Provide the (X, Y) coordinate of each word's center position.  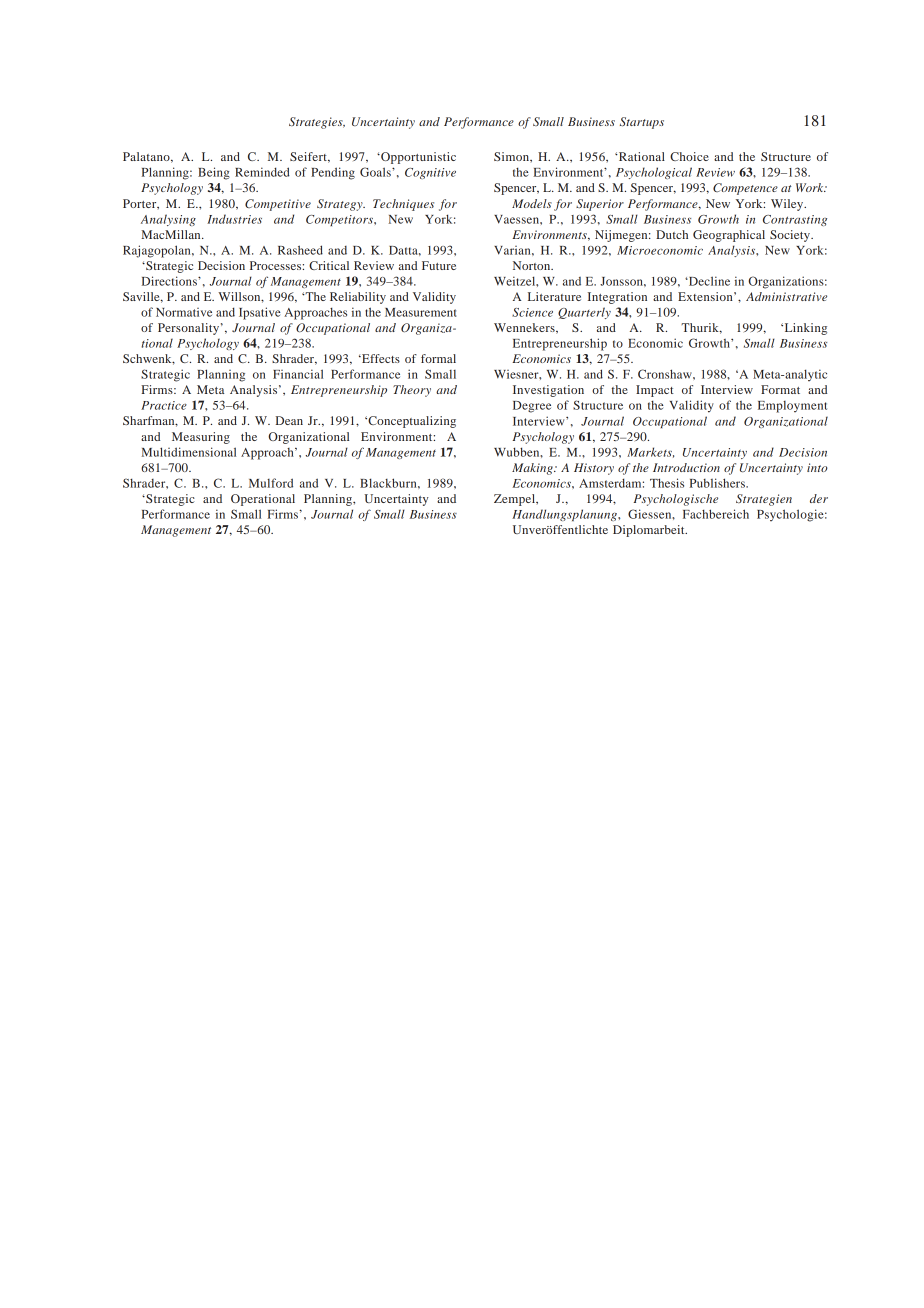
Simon (512, 156)
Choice (689, 156)
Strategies (317, 123)
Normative (184, 312)
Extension (706, 296)
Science (532, 312)
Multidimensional (188, 452)
